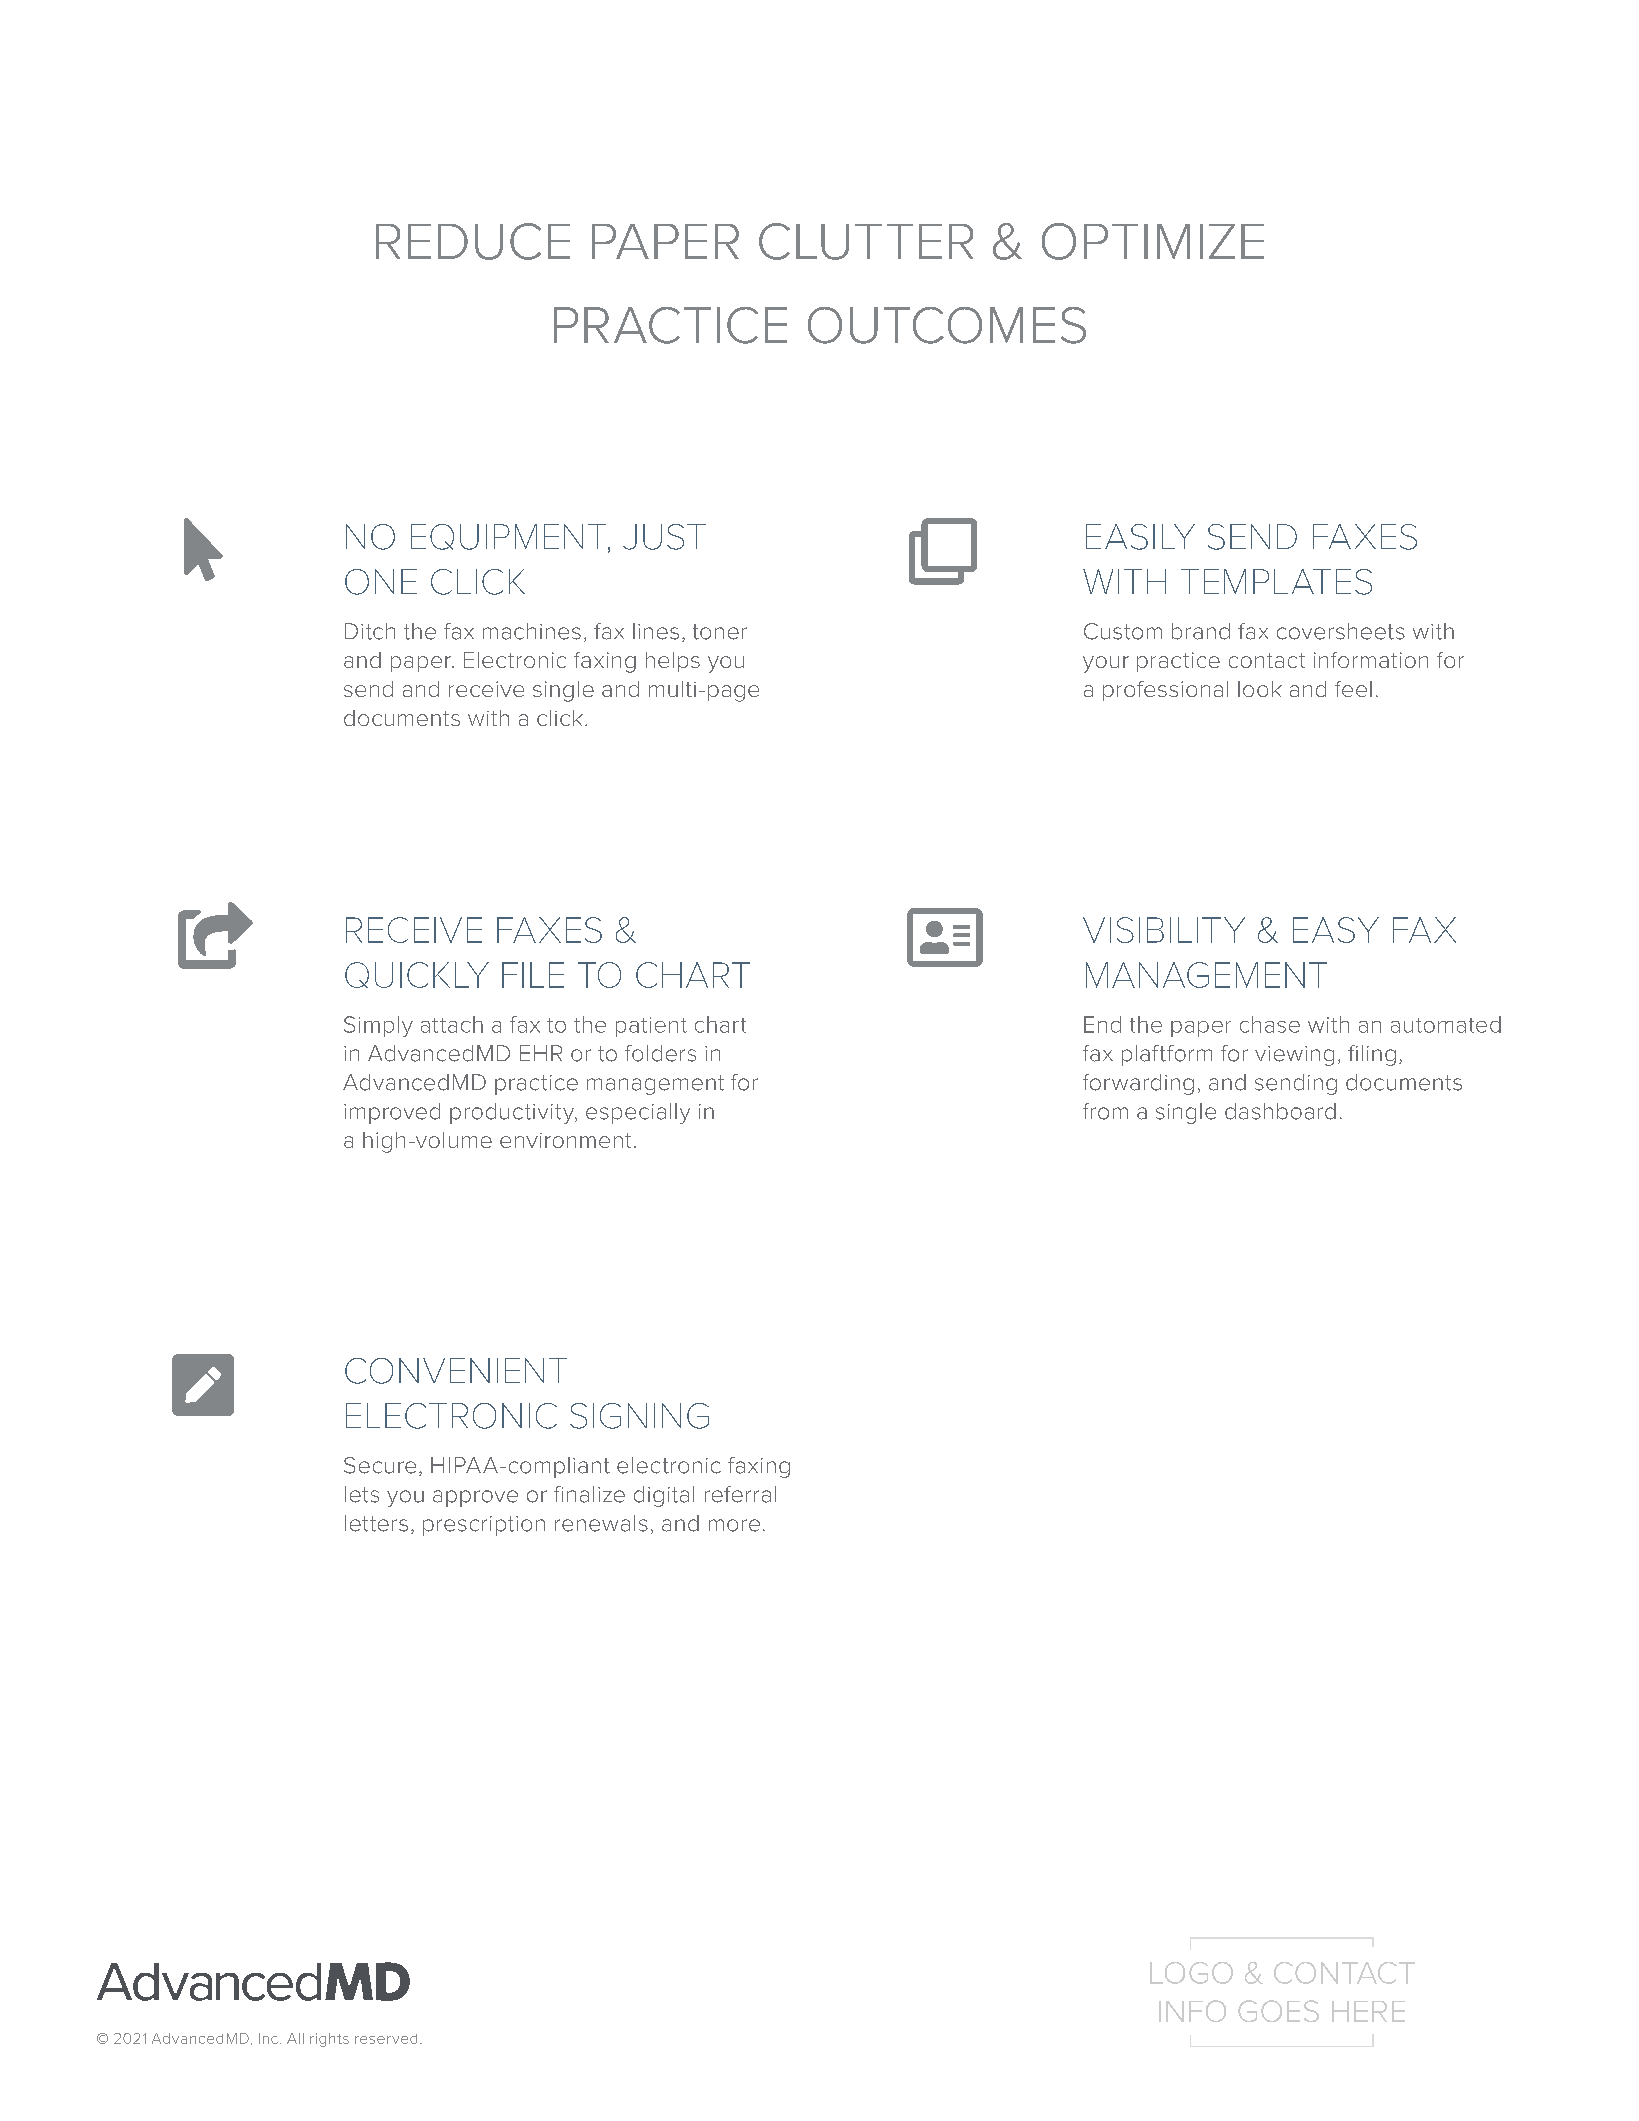 The image size is (1639, 2121). What do you see at coordinates (1368, 2011) in the image?
I see `HERE` at bounding box center [1368, 2011].
